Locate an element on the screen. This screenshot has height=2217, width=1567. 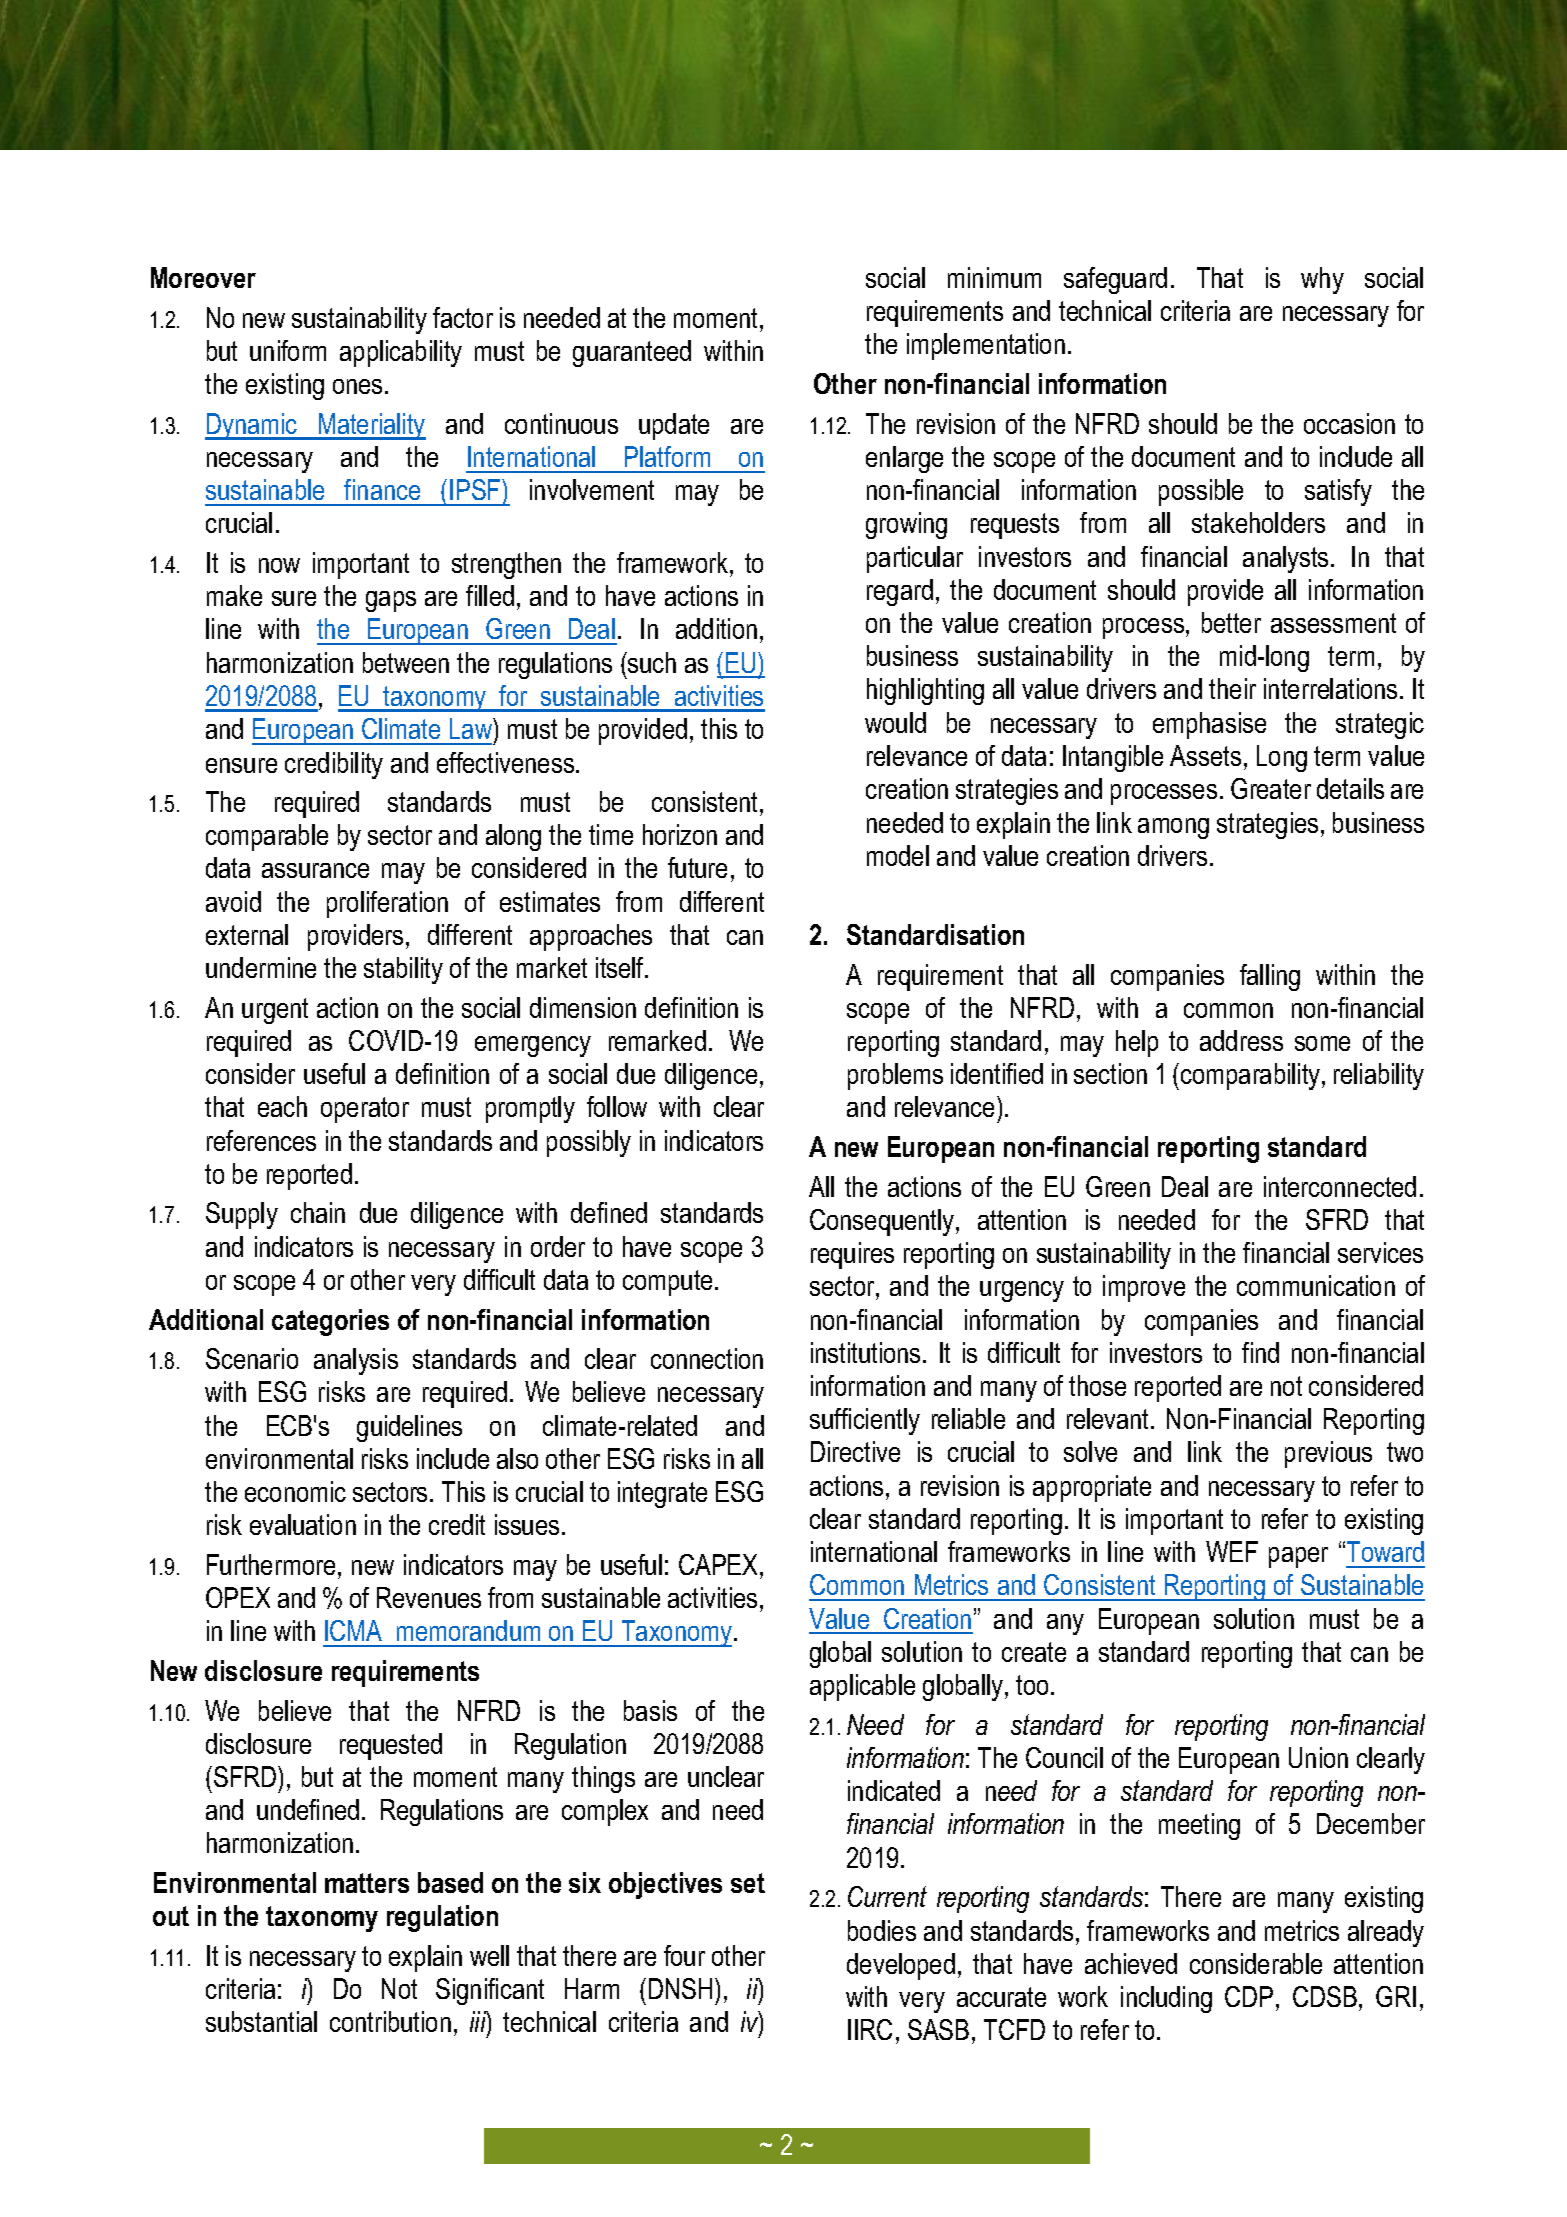
among is located at coordinates (1173, 828).
